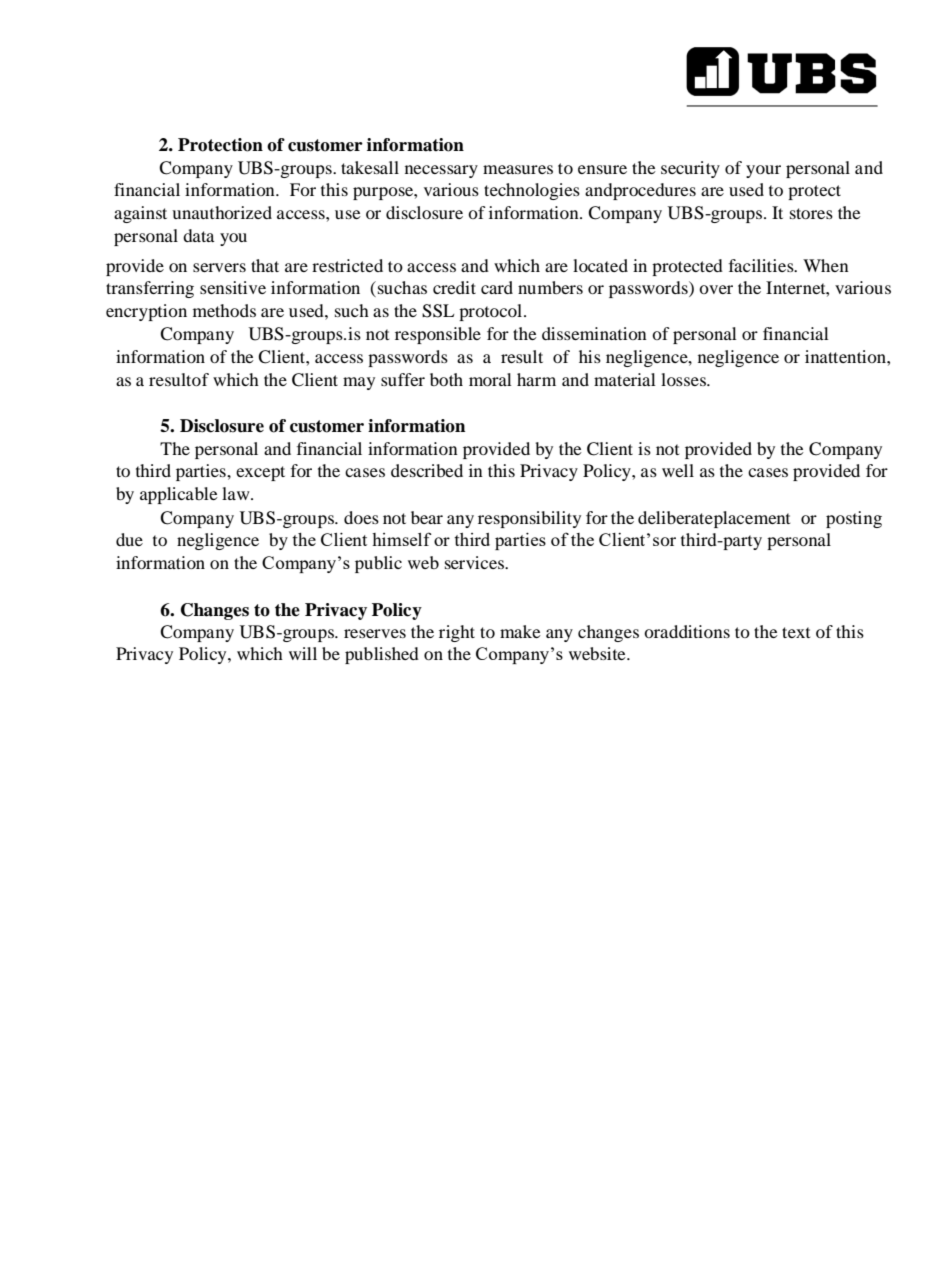 The width and height of the page is (952, 1270). What do you see at coordinates (678, 470) in the page?
I see `well` at bounding box center [678, 470].
